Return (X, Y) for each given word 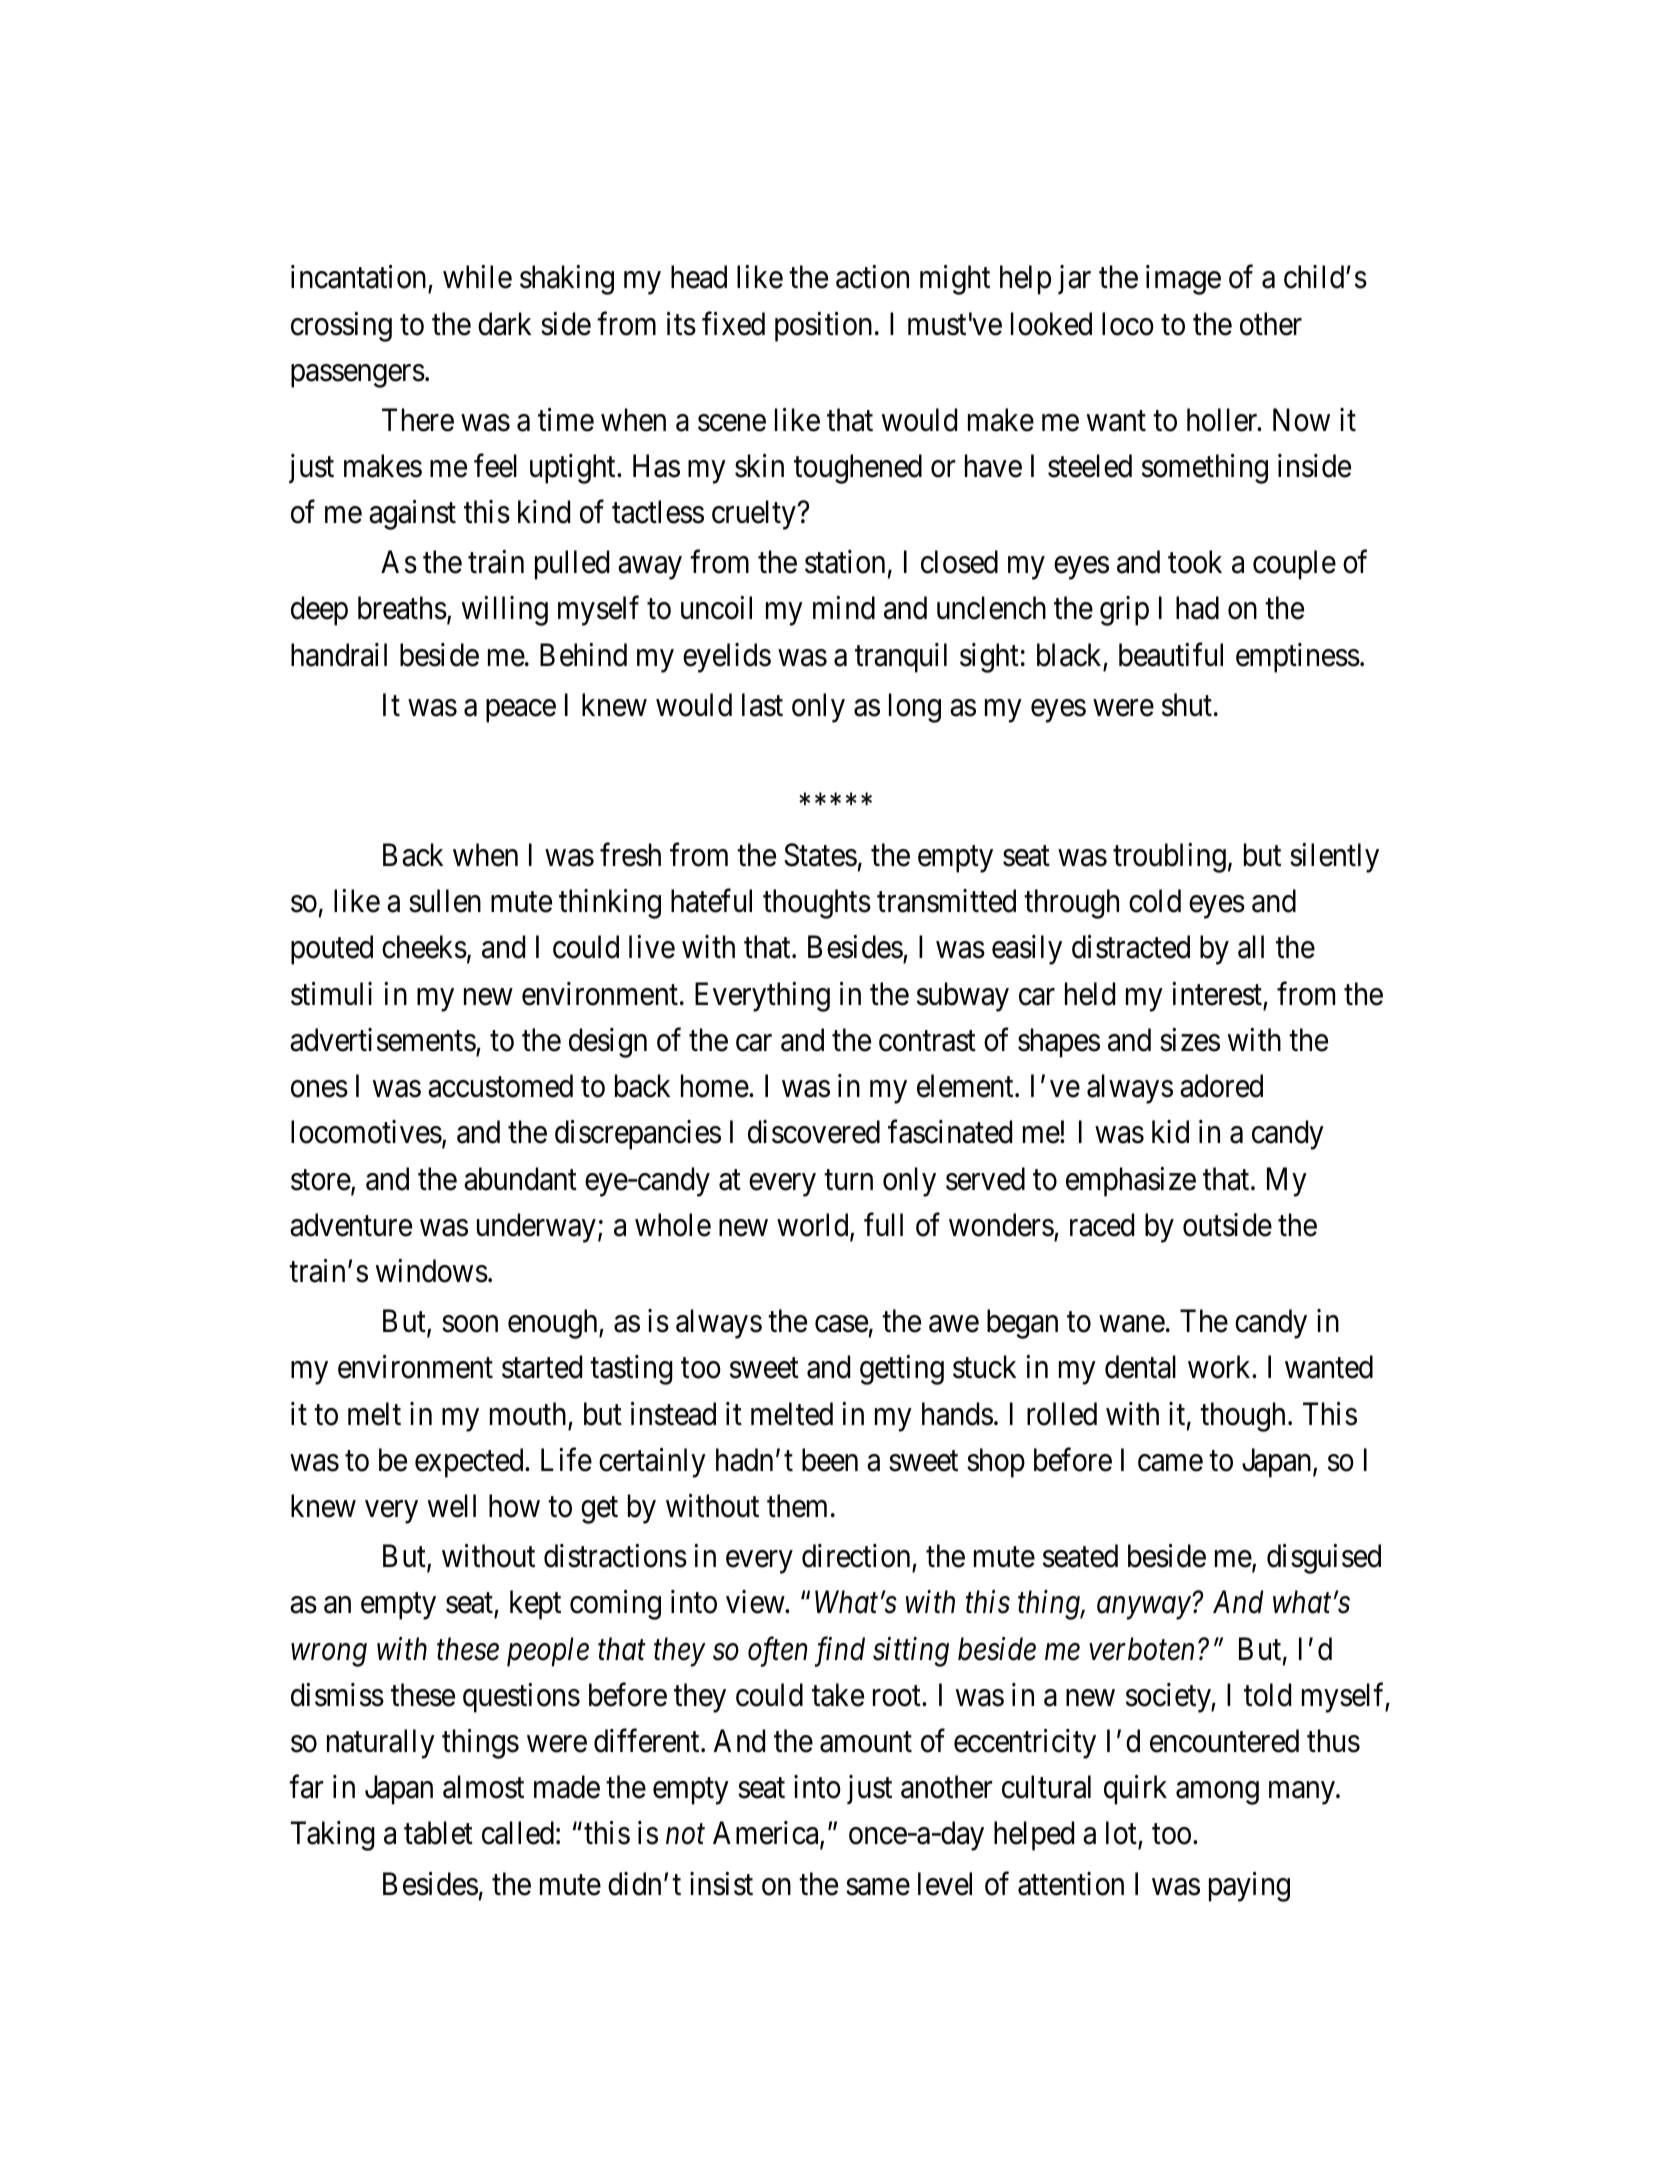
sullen (445, 901)
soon (470, 1324)
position (823, 327)
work (1220, 1367)
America (767, 1834)
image (1183, 280)
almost (483, 1787)
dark (504, 324)
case (841, 1324)
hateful (711, 901)
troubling (1169, 858)
